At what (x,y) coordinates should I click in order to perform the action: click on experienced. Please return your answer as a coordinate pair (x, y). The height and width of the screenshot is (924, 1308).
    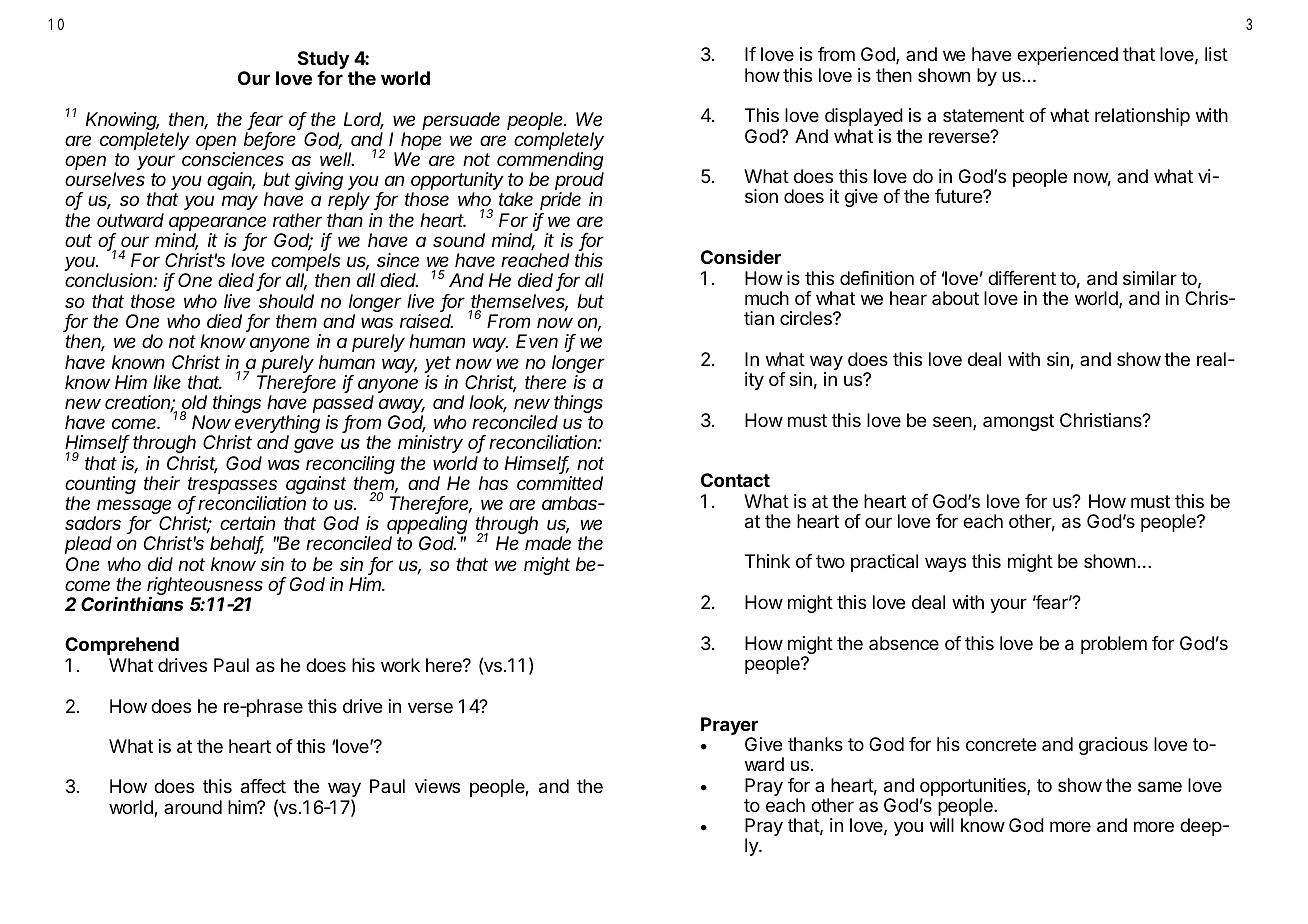
    Looking at the image, I should click on (1067, 56).
